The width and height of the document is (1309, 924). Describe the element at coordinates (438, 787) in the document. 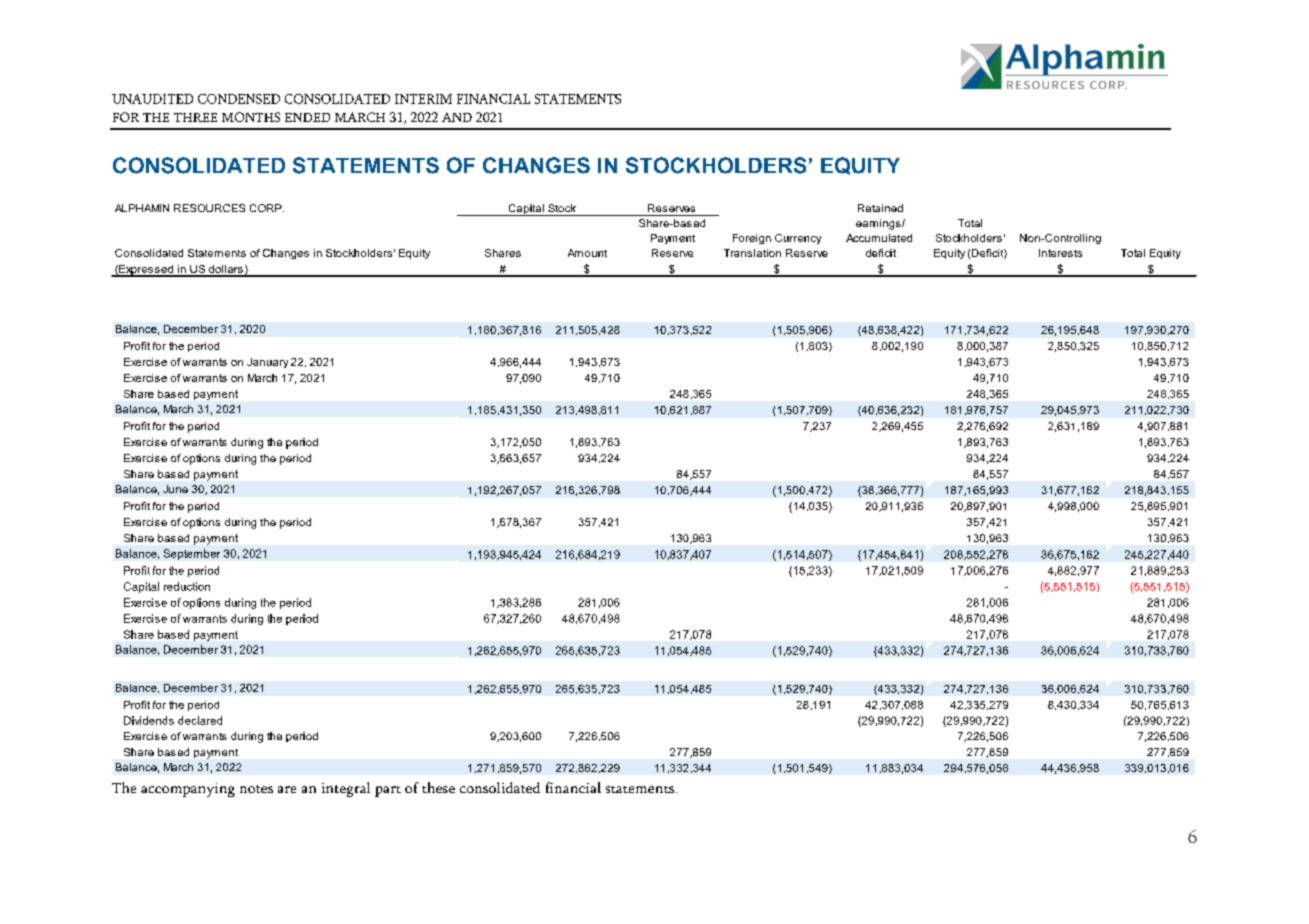

I see `these` at that location.
